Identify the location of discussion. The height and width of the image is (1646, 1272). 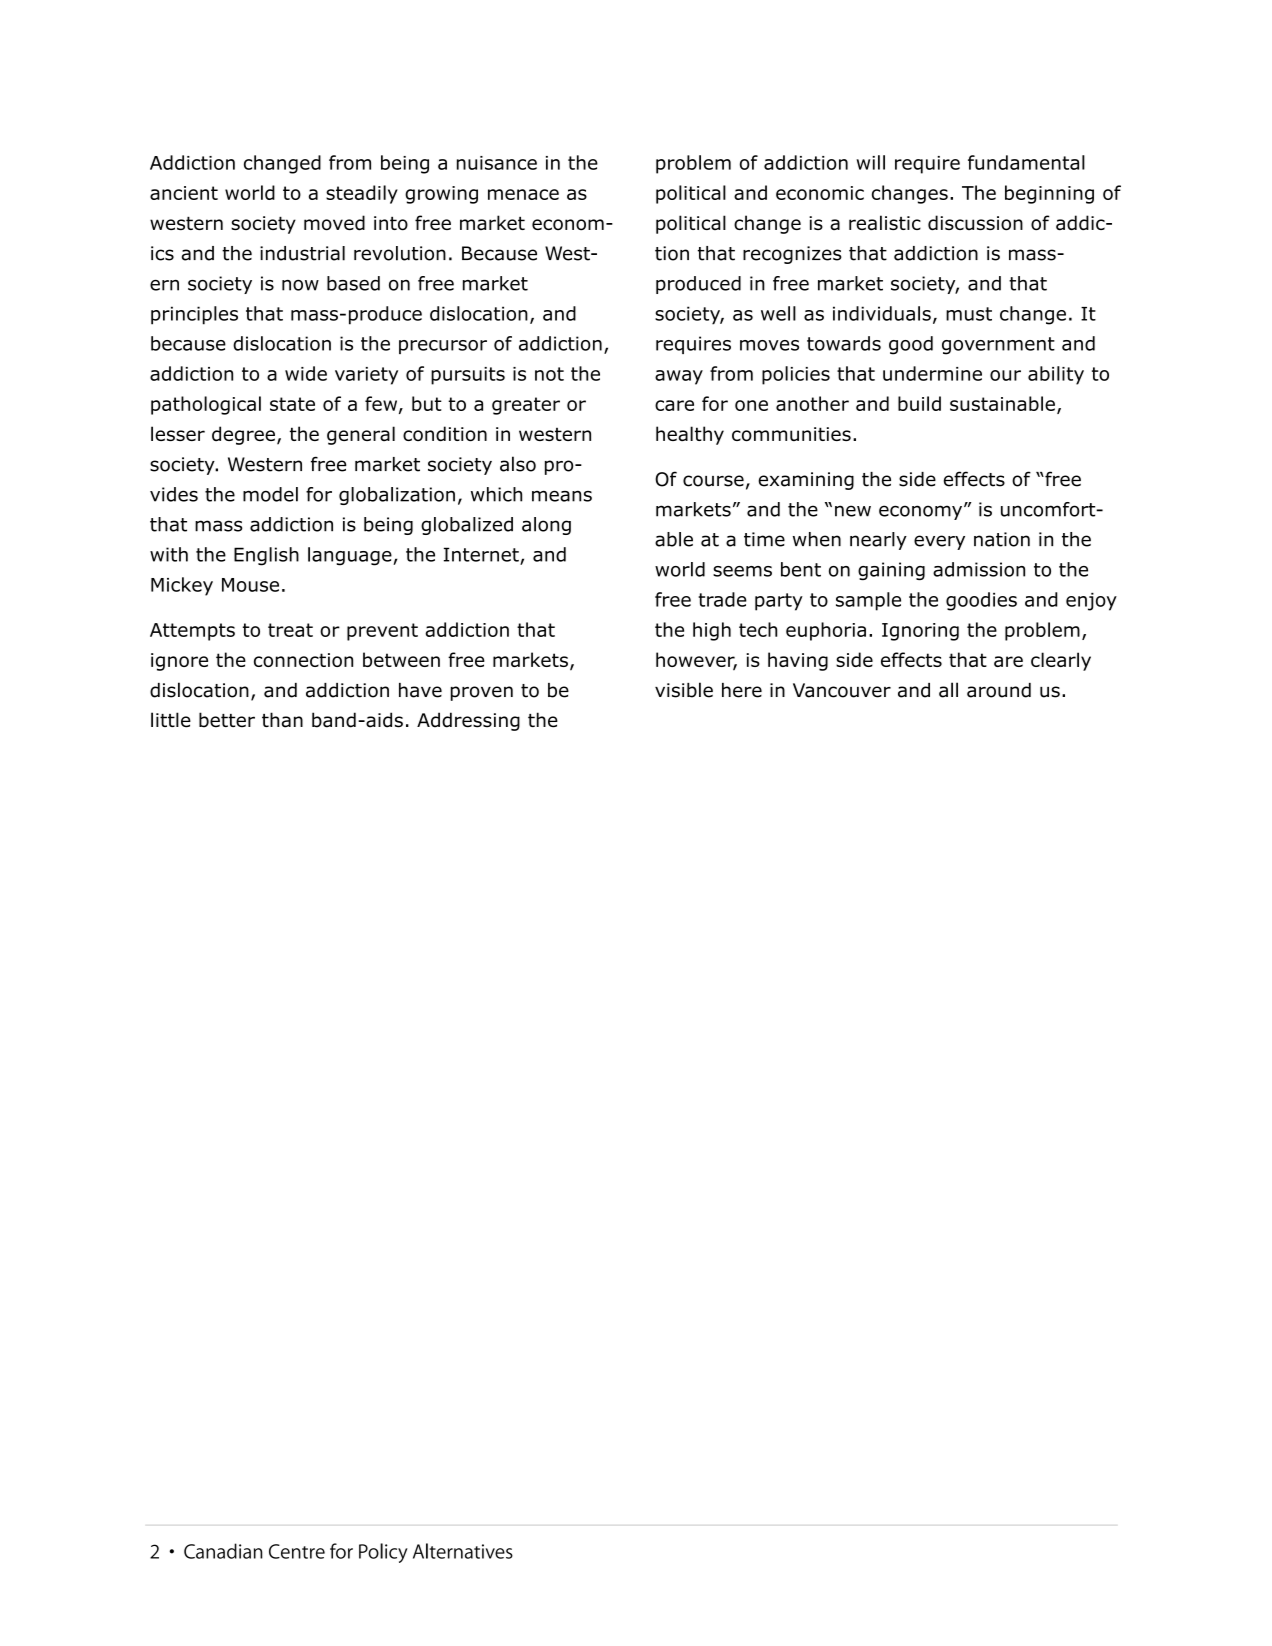
(975, 223).
